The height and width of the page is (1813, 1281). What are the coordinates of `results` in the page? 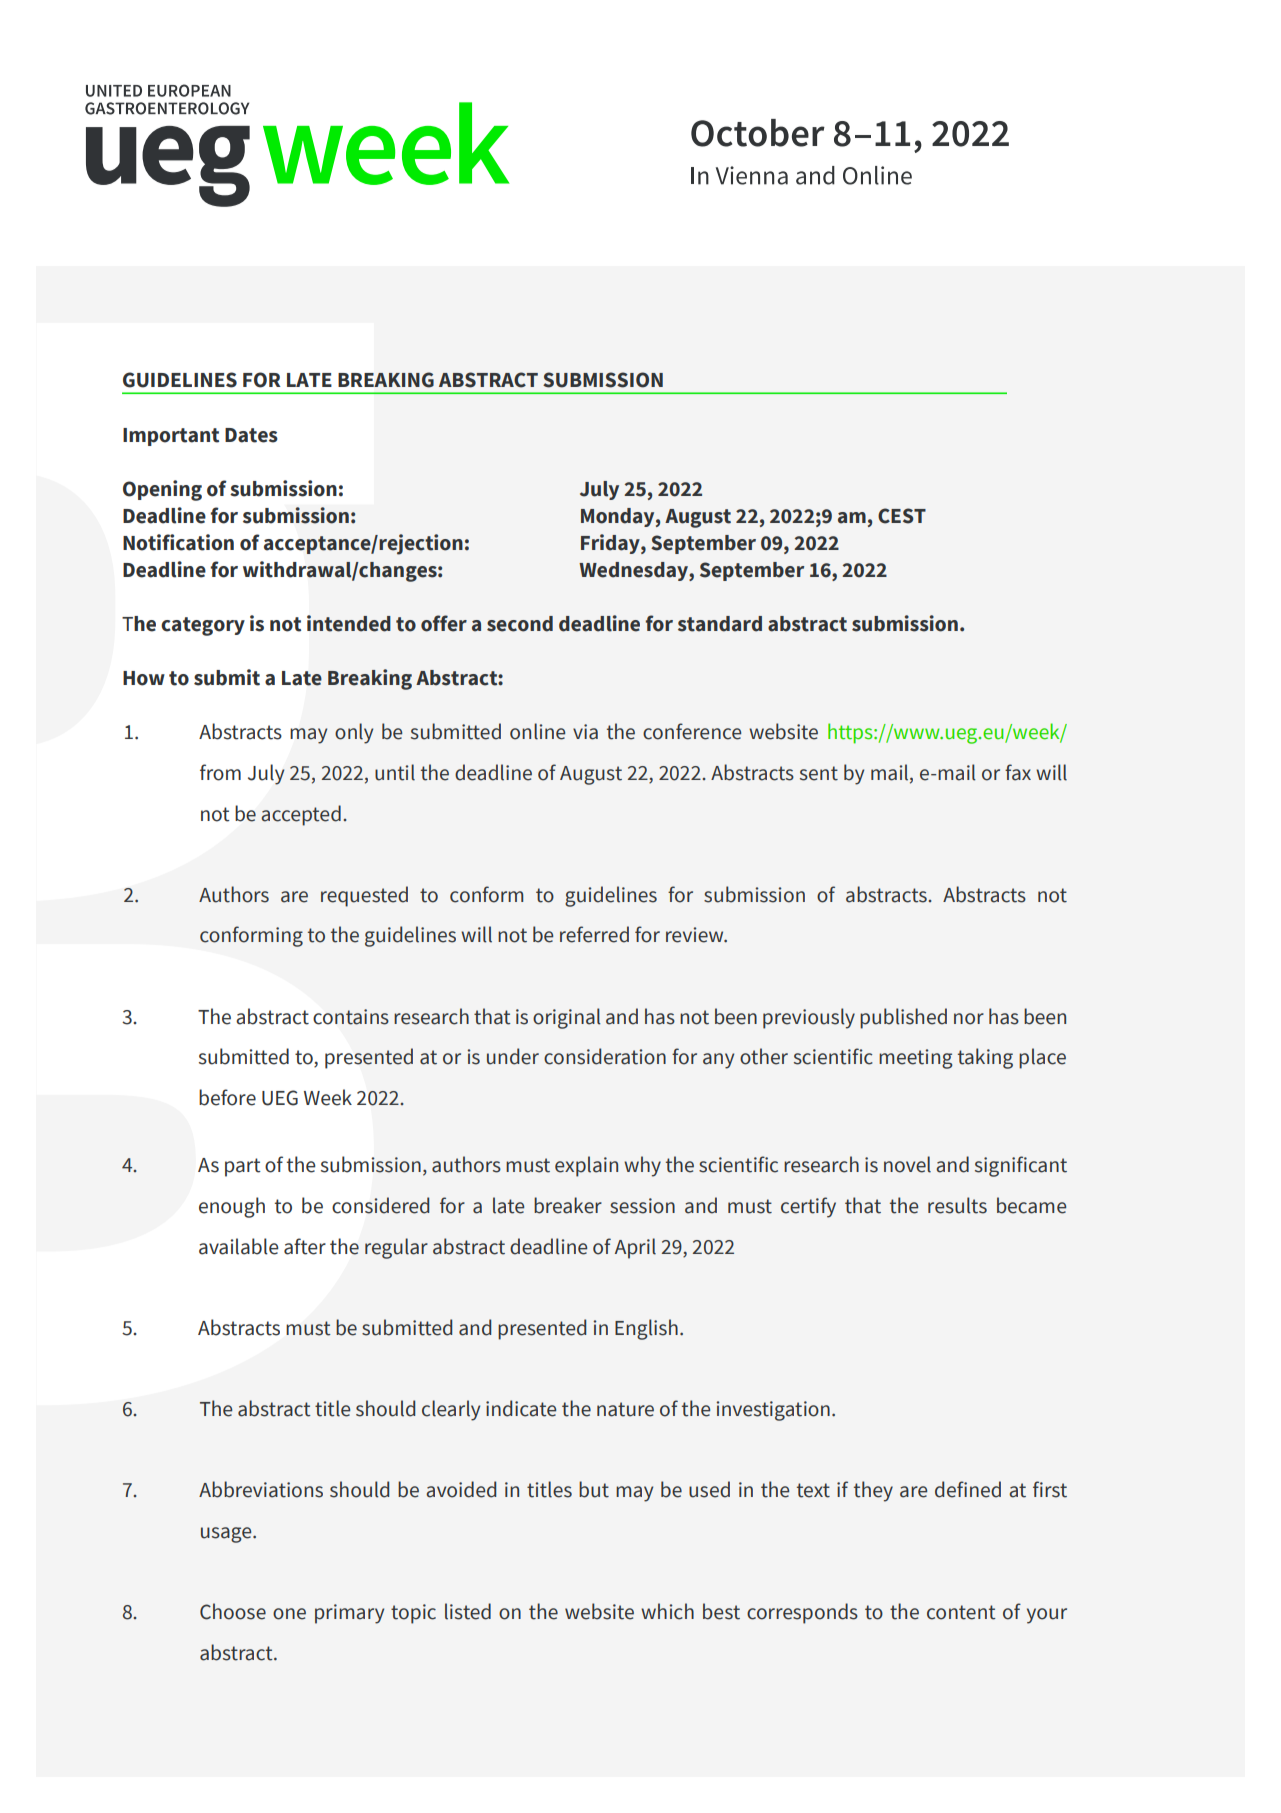 It's located at (957, 1205).
